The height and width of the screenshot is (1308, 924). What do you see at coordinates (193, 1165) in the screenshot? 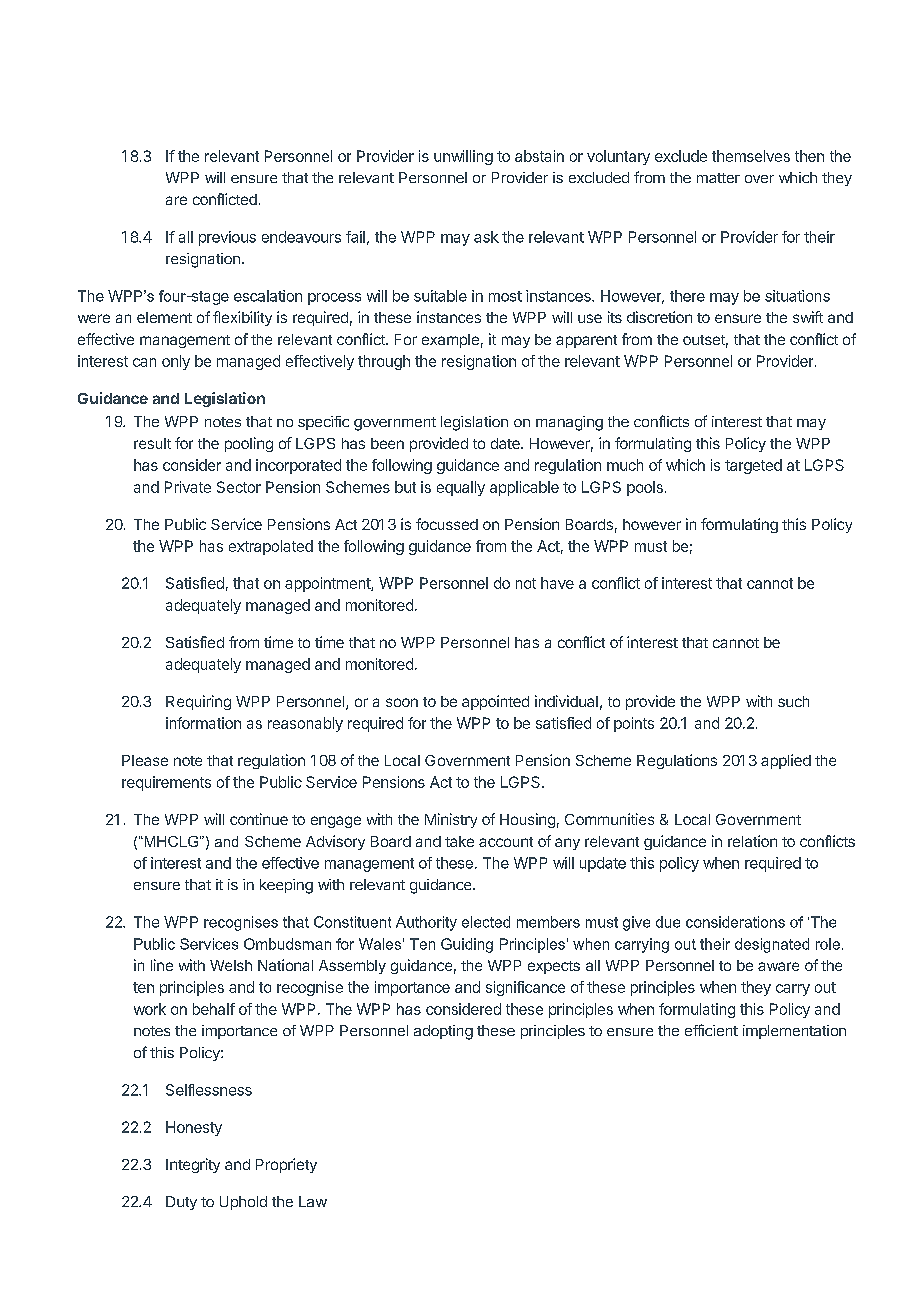
I see `Integrity` at bounding box center [193, 1165].
